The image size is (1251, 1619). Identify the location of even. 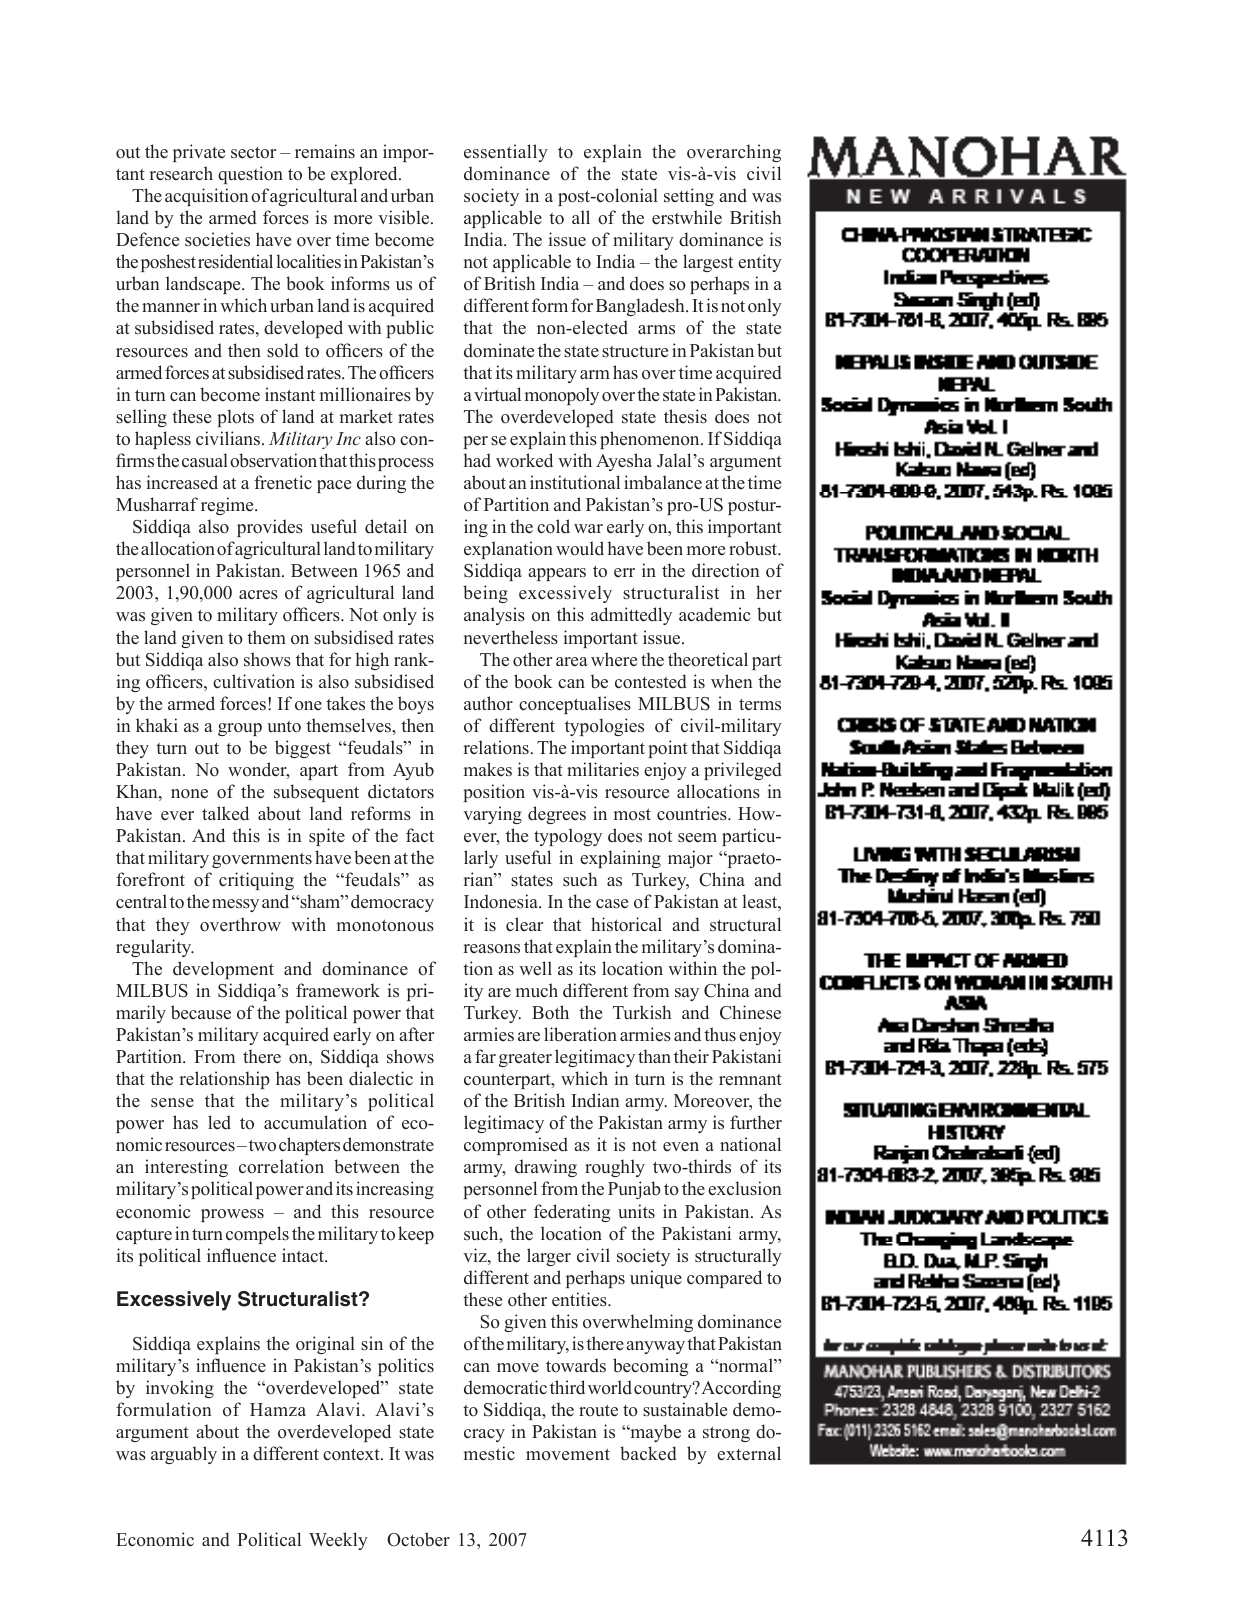
(681, 1147).
